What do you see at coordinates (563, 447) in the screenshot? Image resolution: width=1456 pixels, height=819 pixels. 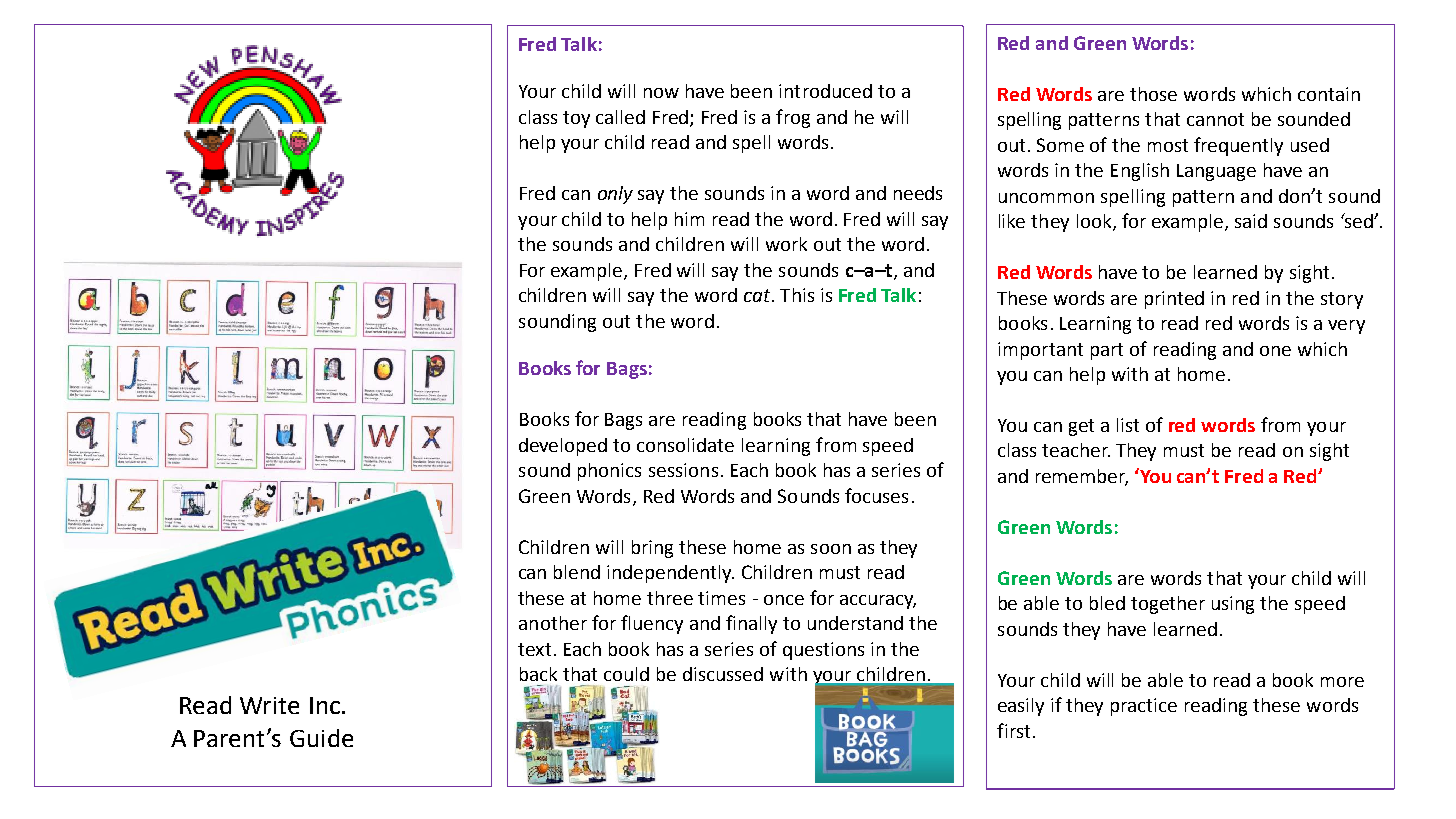 I see `developed` at bounding box center [563, 447].
